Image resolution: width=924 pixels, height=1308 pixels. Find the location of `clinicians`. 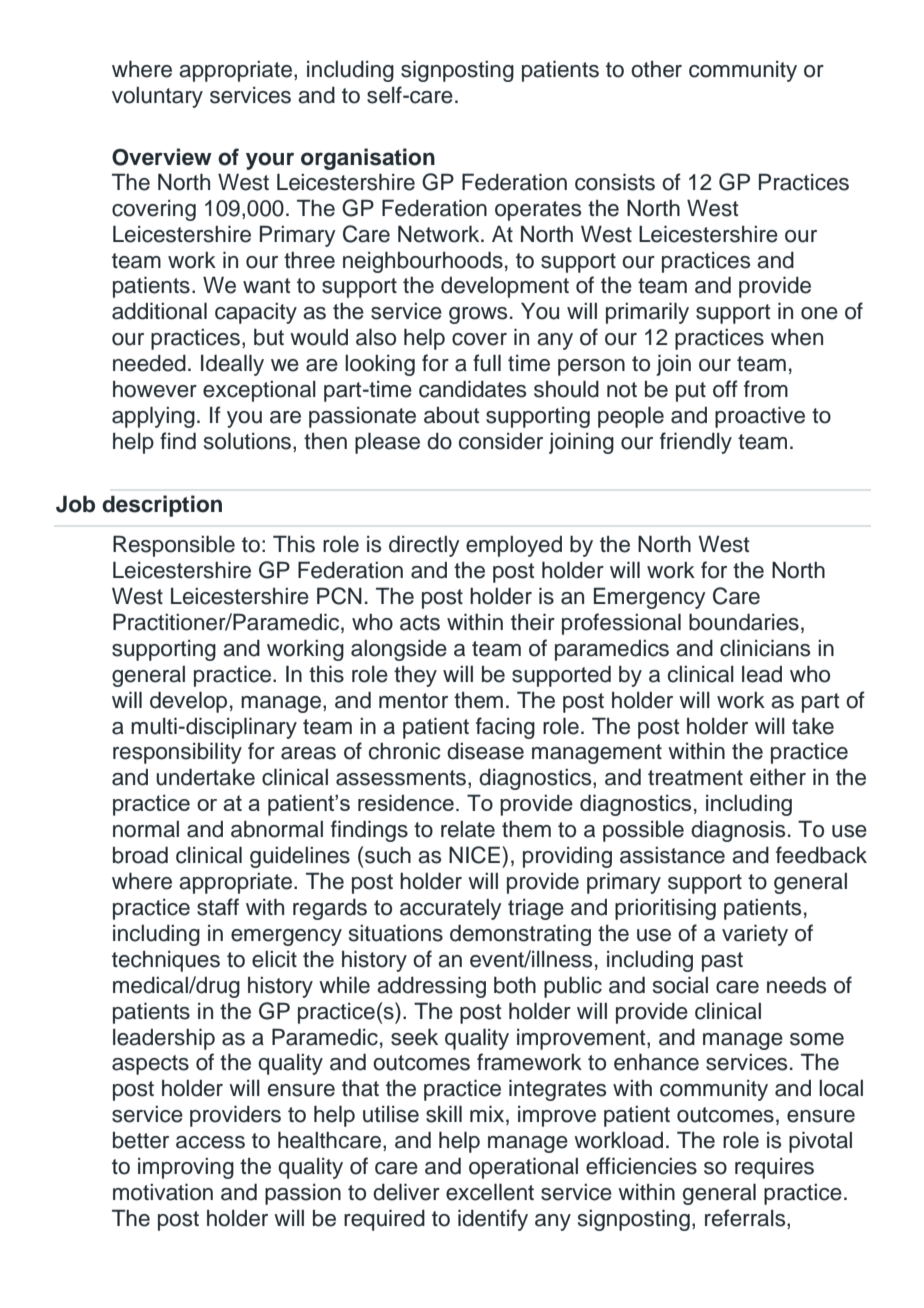

clinicians is located at coordinates (765, 648).
